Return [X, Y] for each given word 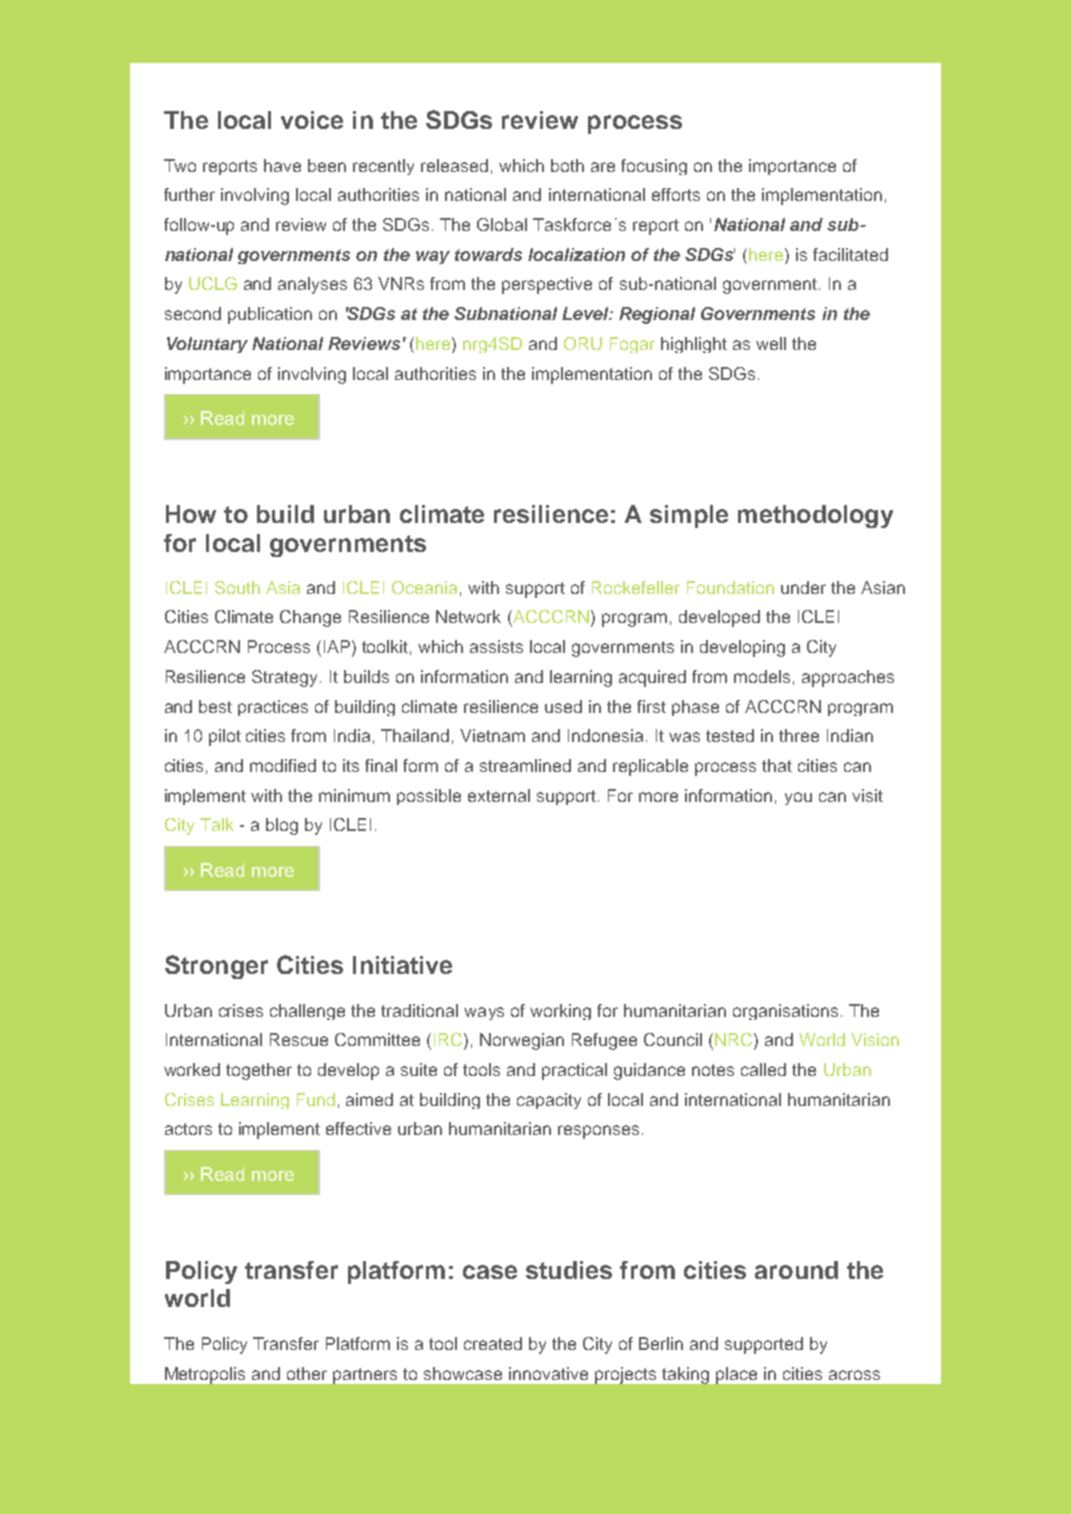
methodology [815, 516]
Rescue [299, 1039]
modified [283, 765]
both [567, 165]
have [282, 165]
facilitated [850, 254]
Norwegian [522, 1041]
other [307, 1373]
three [799, 735]
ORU [583, 343]
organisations [785, 1012]
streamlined [525, 765]
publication [270, 315]
